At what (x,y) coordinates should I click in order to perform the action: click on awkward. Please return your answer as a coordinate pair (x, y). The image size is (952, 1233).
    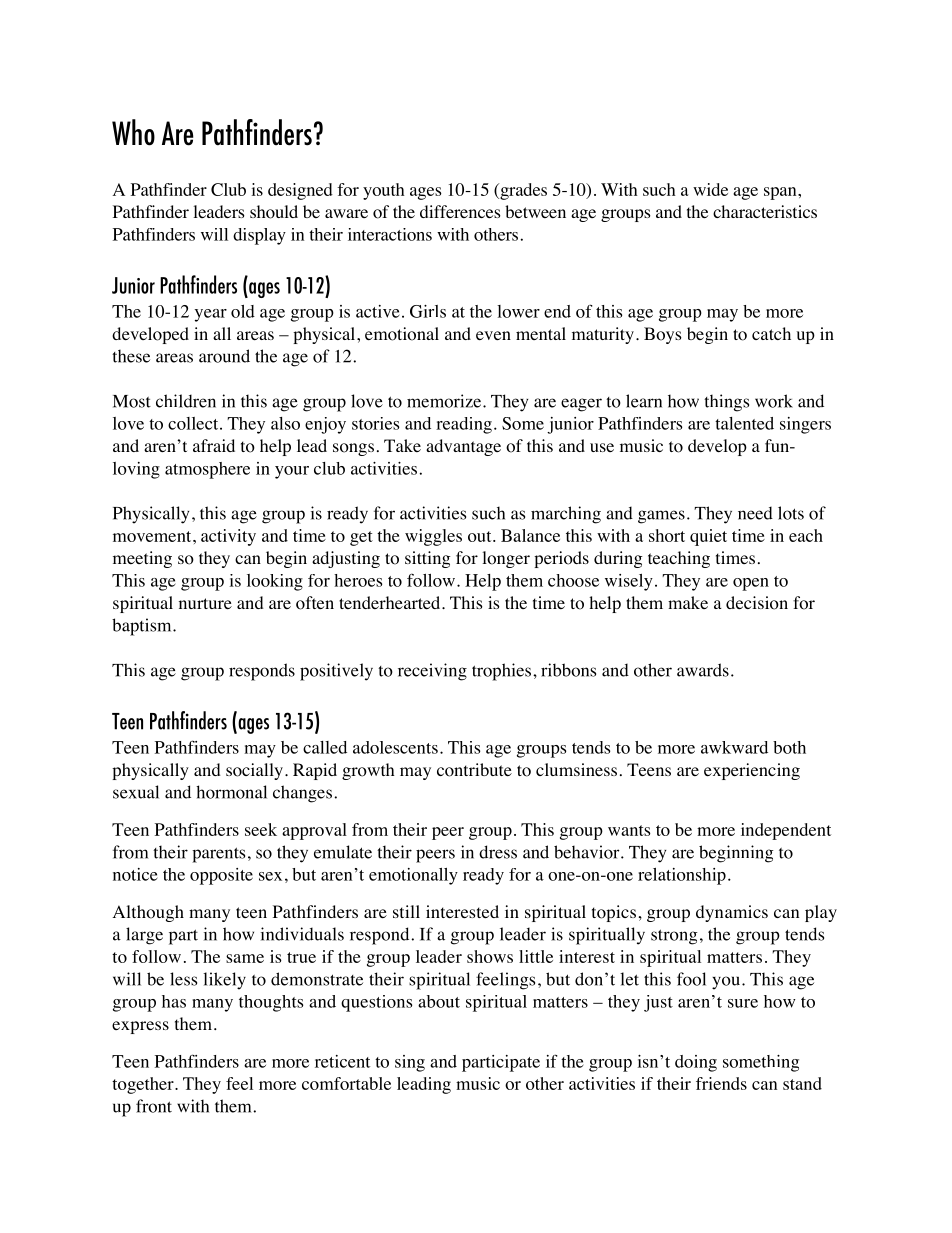
    Looking at the image, I should click on (734, 747).
